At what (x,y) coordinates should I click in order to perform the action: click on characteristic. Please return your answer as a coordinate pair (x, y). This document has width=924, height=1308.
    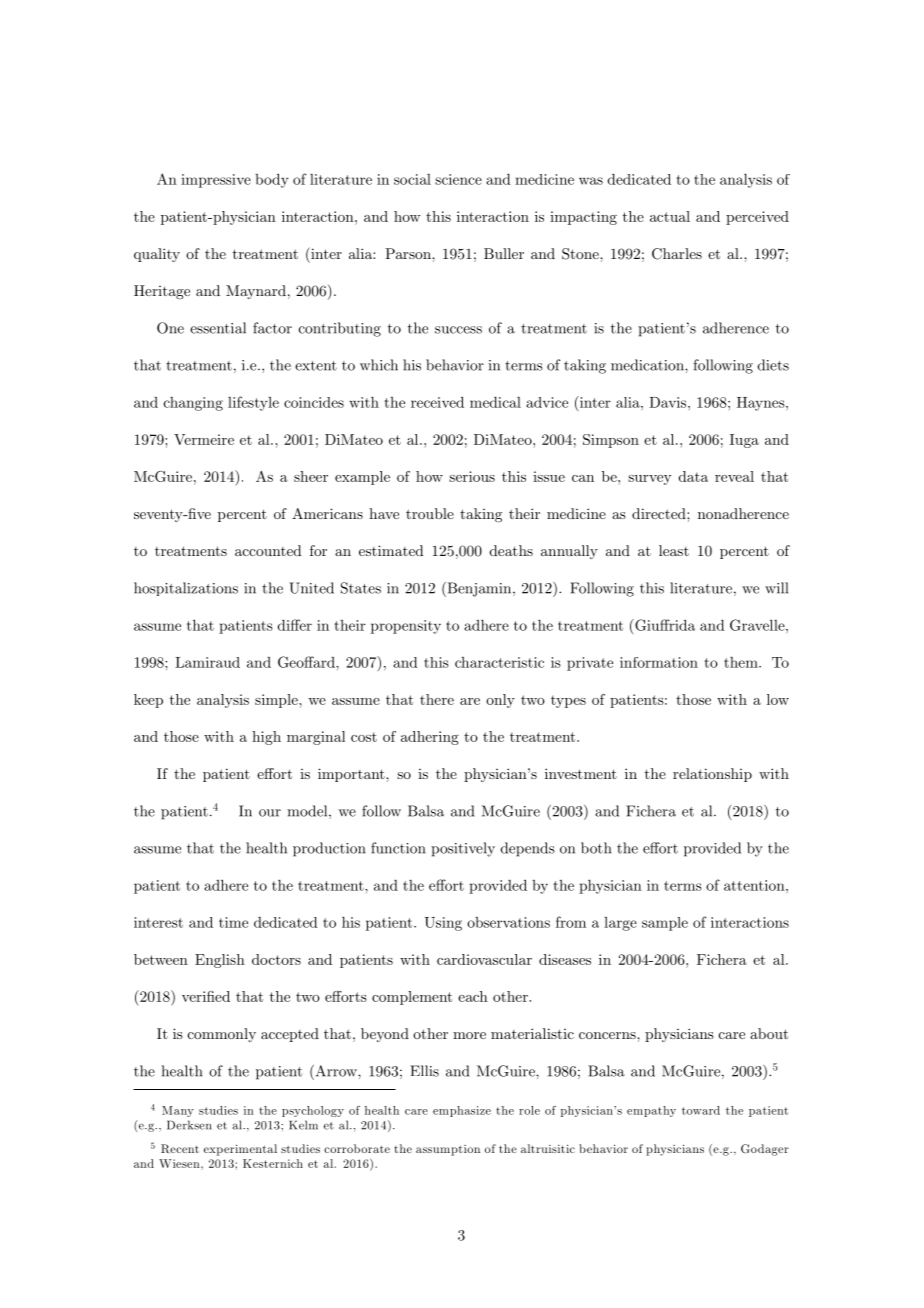
    Looking at the image, I should click on (499, 662).
